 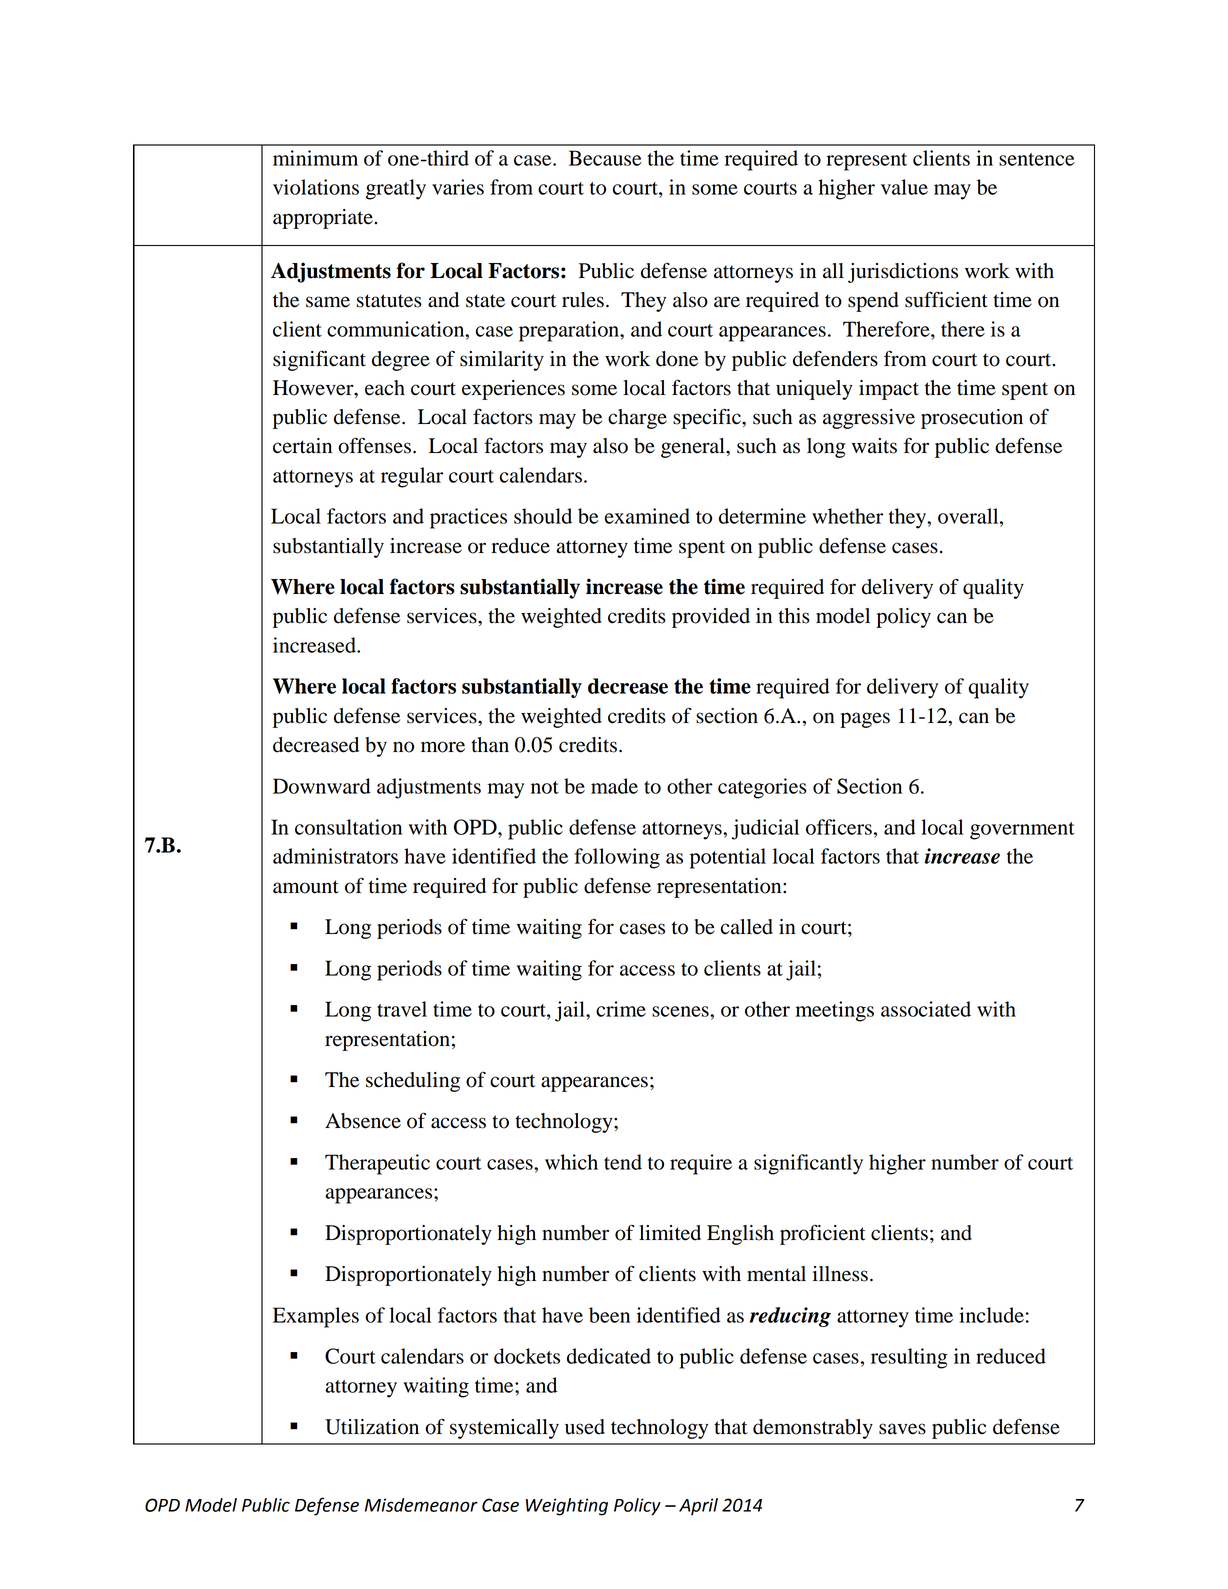 I want to click on saves, so click(x=902, y=1429).
